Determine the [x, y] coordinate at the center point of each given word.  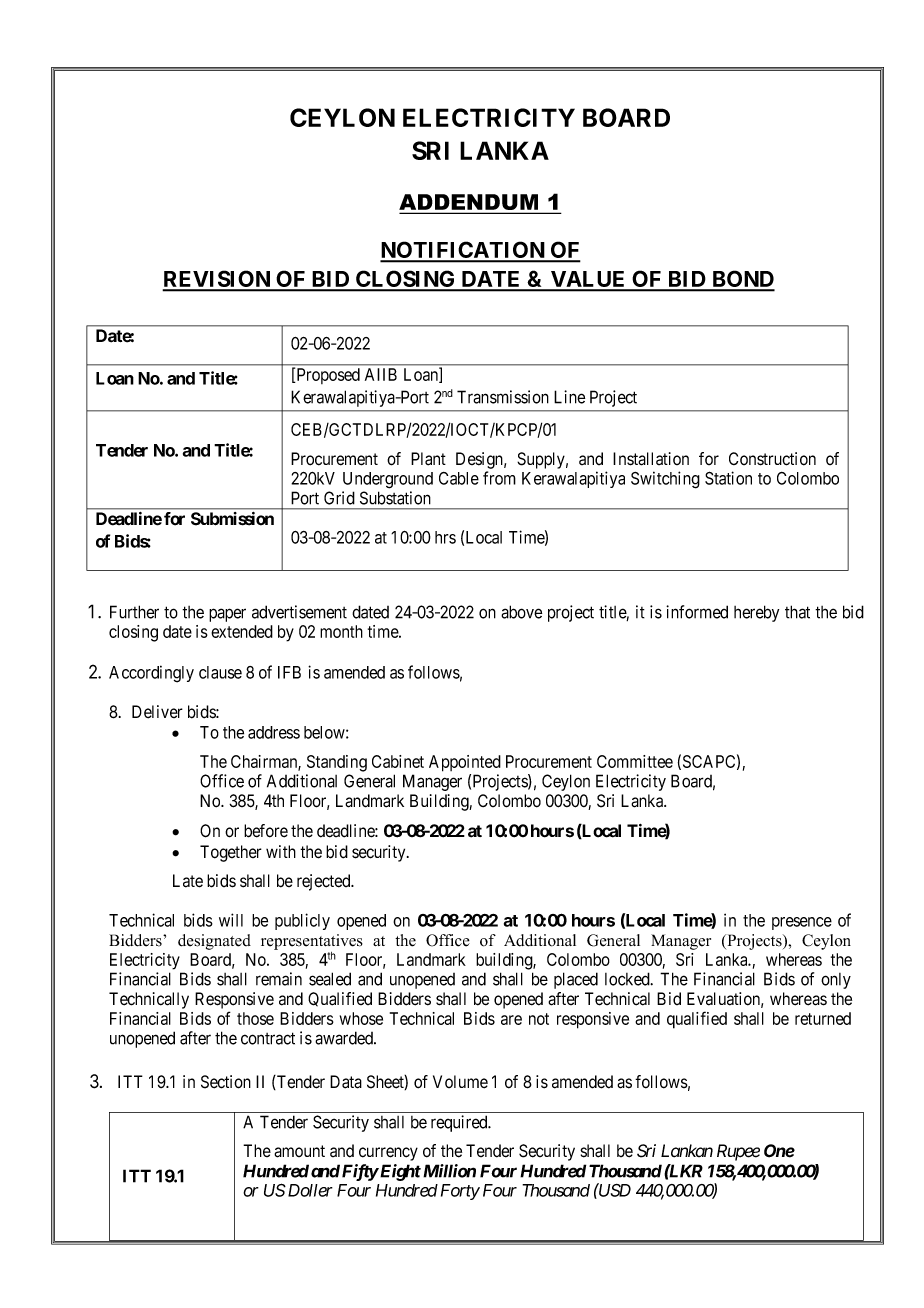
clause [220, 672]
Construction [772, 459]
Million [449, 1171]
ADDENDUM [470, 203]
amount [299, 1151]
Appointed [465, 763]
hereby [756, 613]
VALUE [588, 280]
